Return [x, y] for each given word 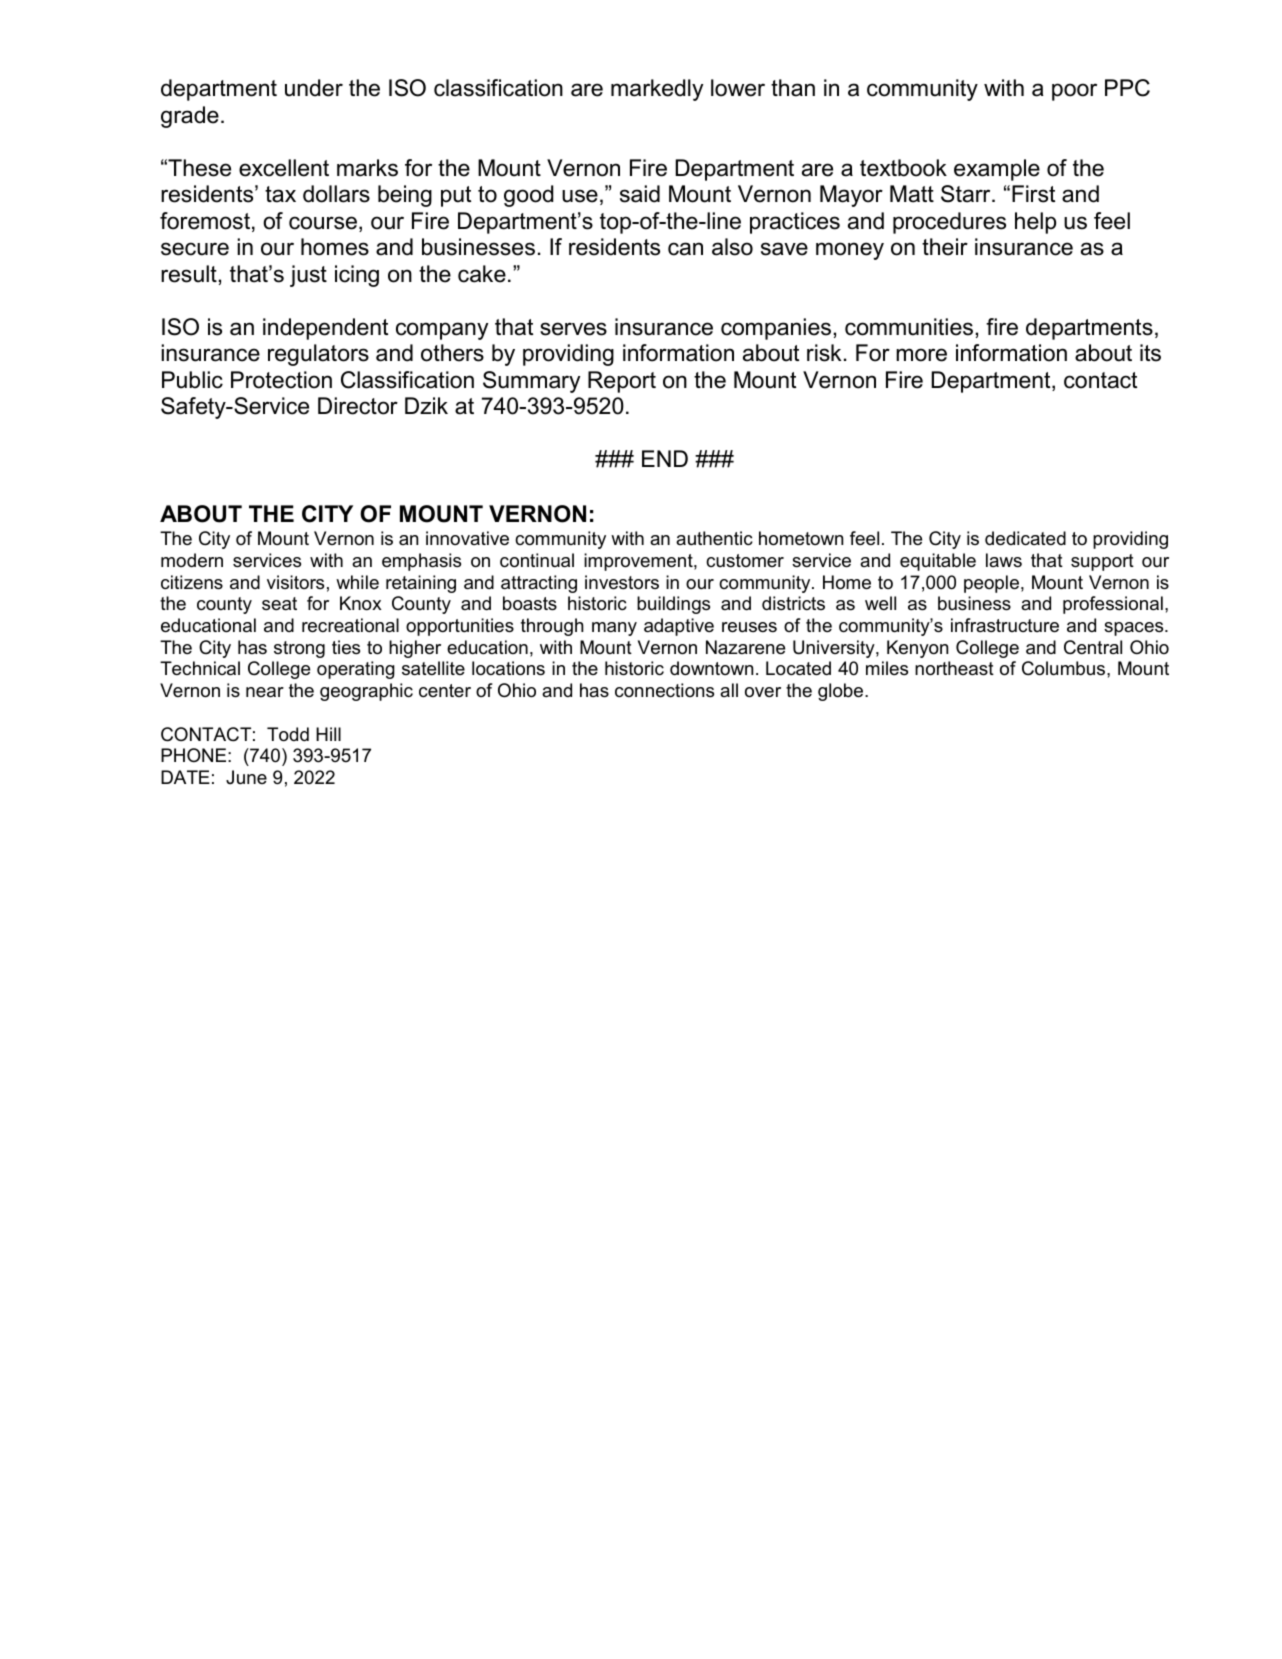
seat [279, 604]
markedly [657, 90]
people [991, 584]
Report [622, 382]
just [308, 276]
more [921, 355]
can [685, 249]
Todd [288, 734]
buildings [673, 605]
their [945, 247]
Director [358, 406]
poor [1074, 92]
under [314, 88]
